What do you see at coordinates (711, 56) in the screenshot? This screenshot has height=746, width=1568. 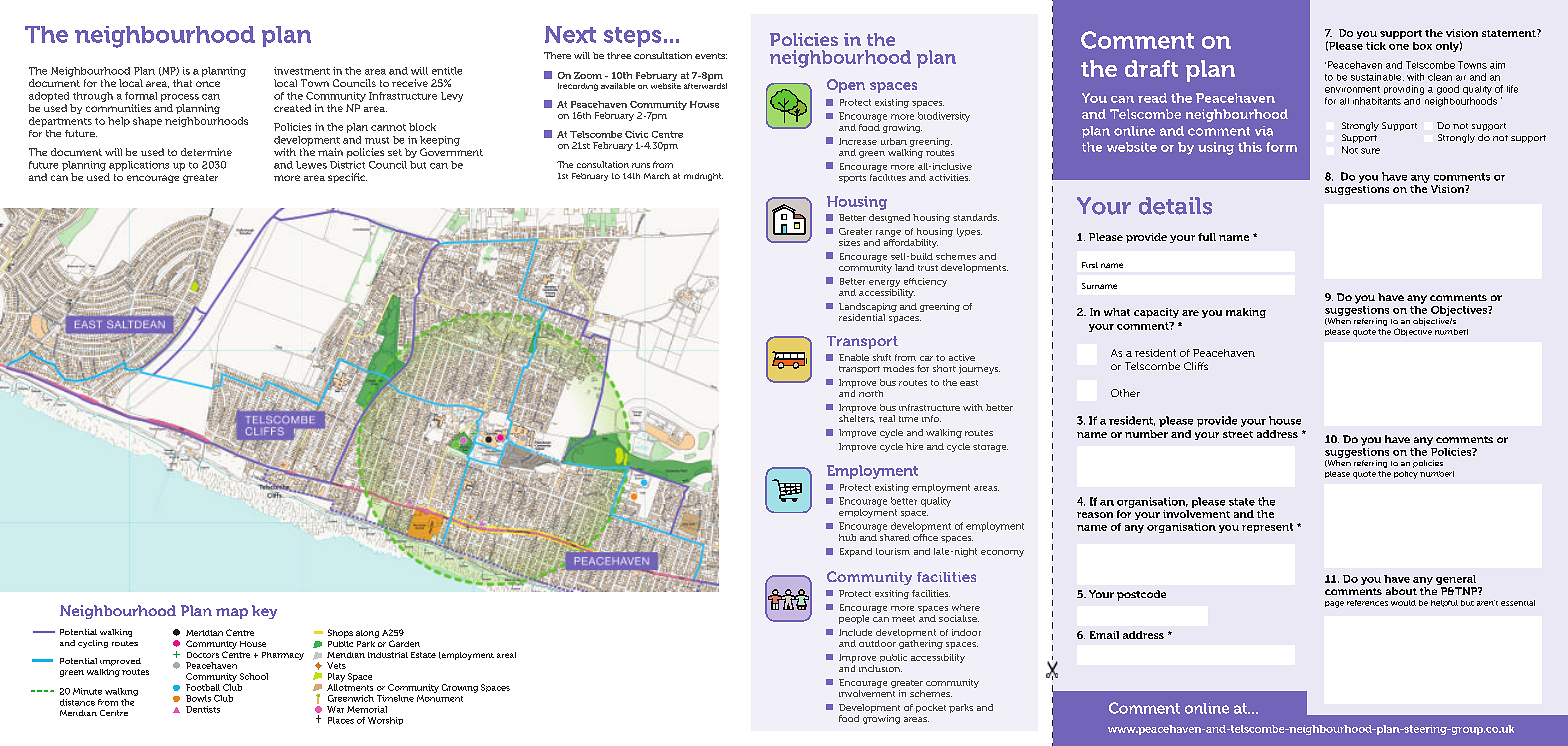 I see `events` at bounding box center [711, 56].
